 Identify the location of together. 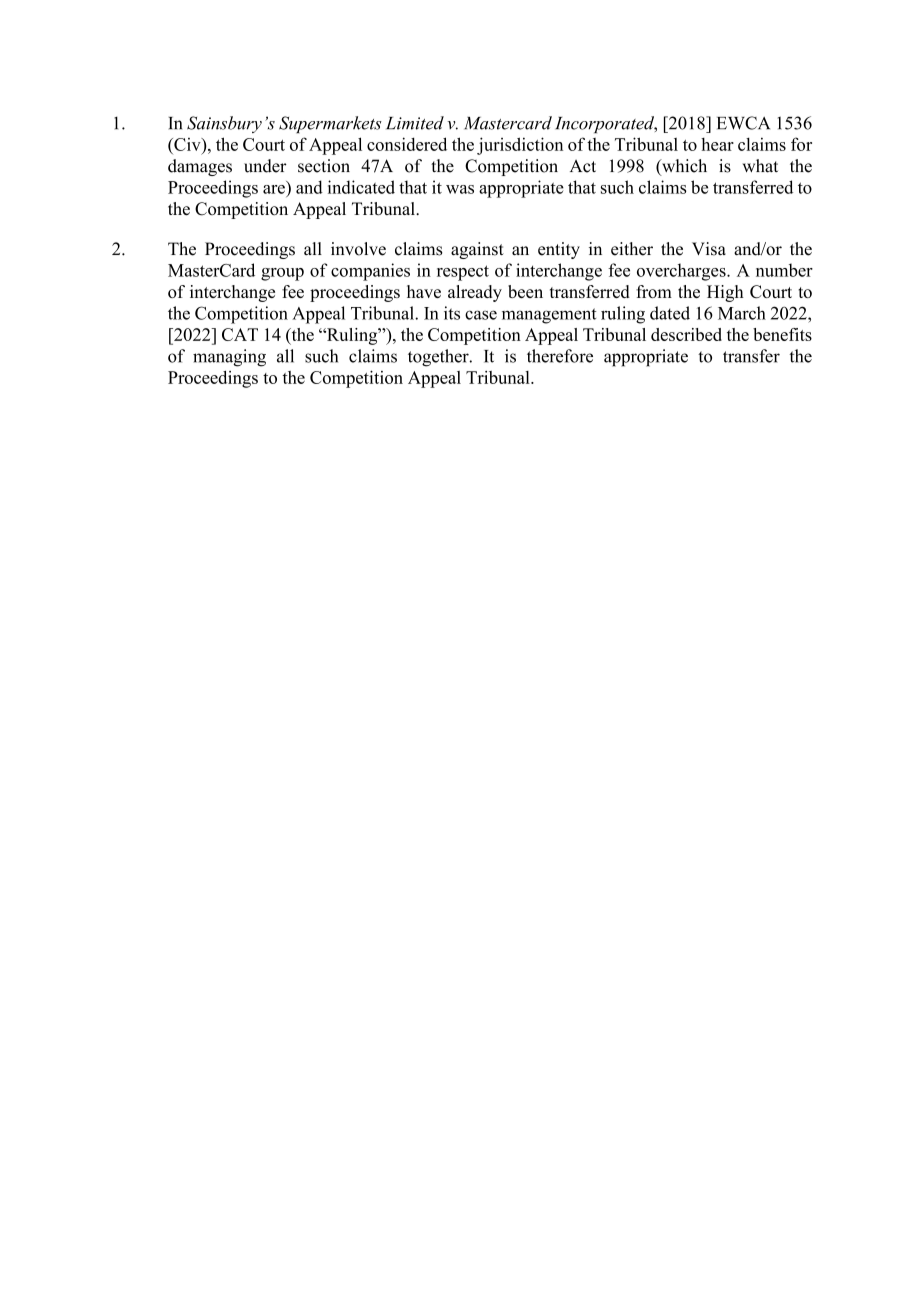
(439, 358).
